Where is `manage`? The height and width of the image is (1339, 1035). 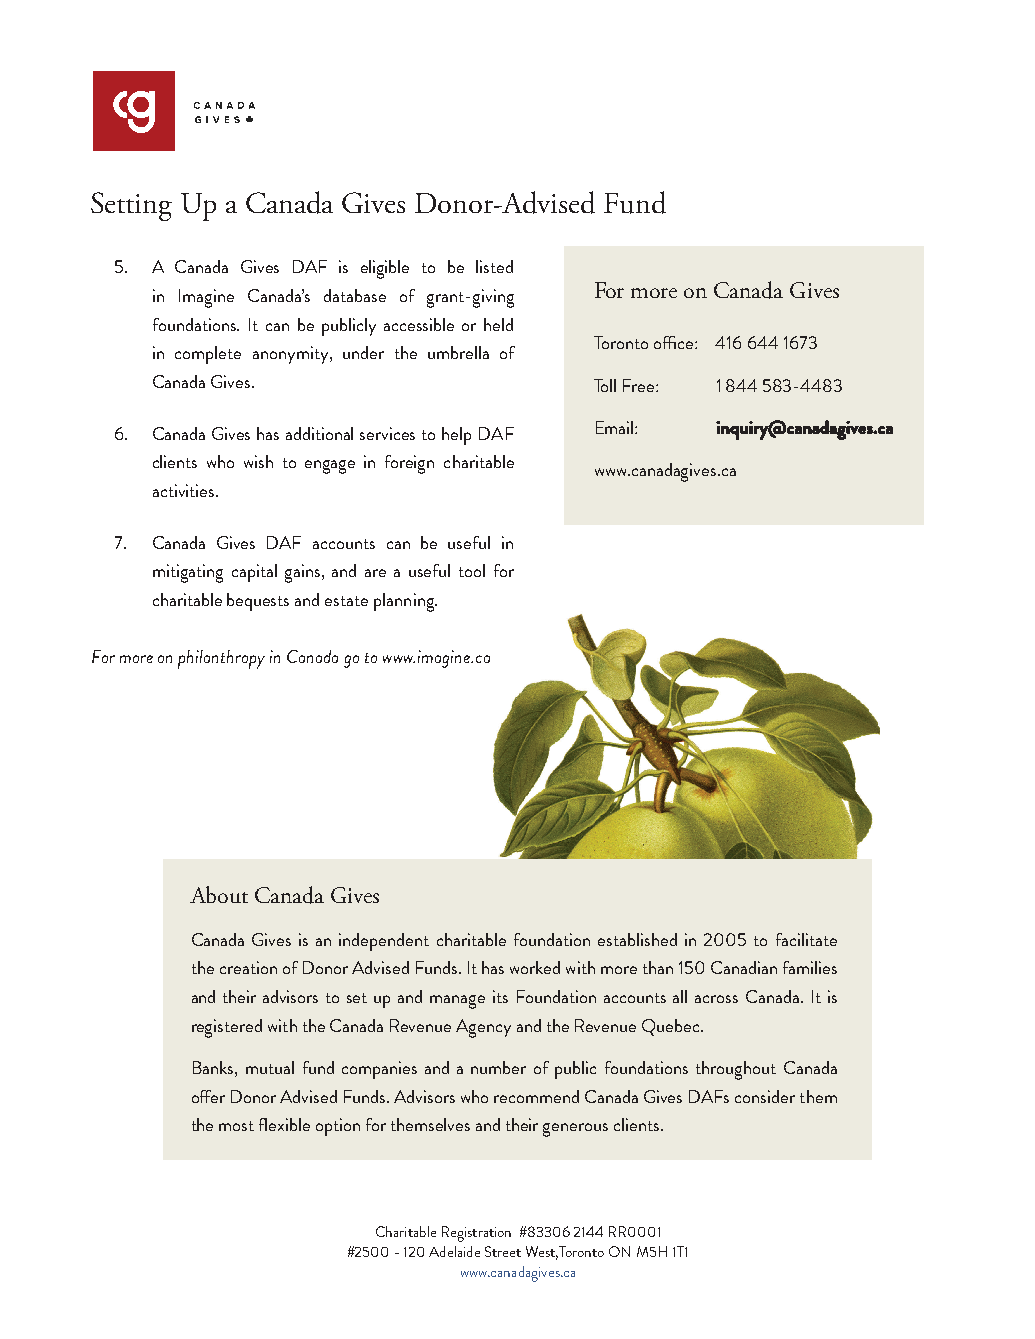 manage is located at coordinates (457, 1002).
